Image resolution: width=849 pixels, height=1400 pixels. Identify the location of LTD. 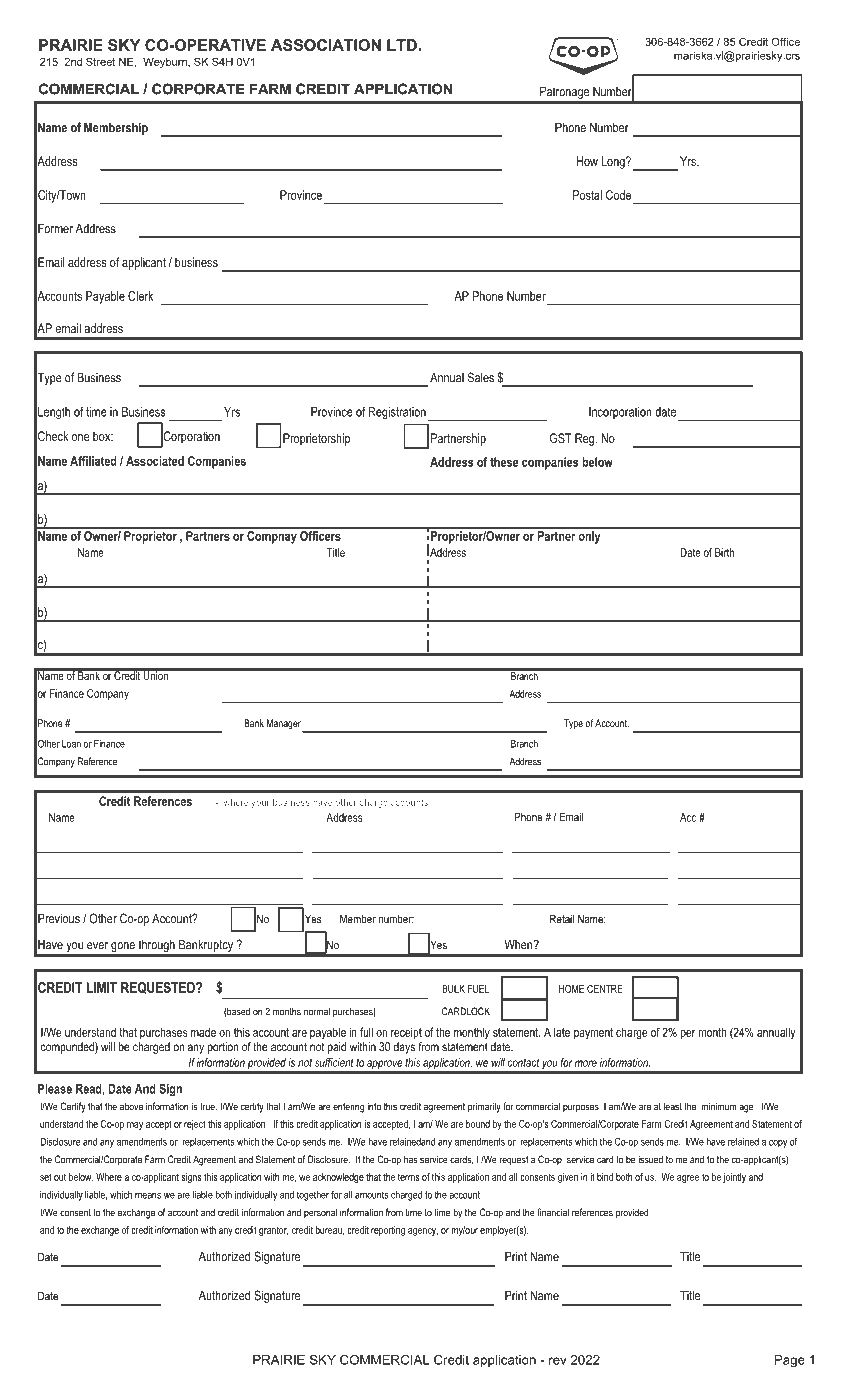
(403, 45).
